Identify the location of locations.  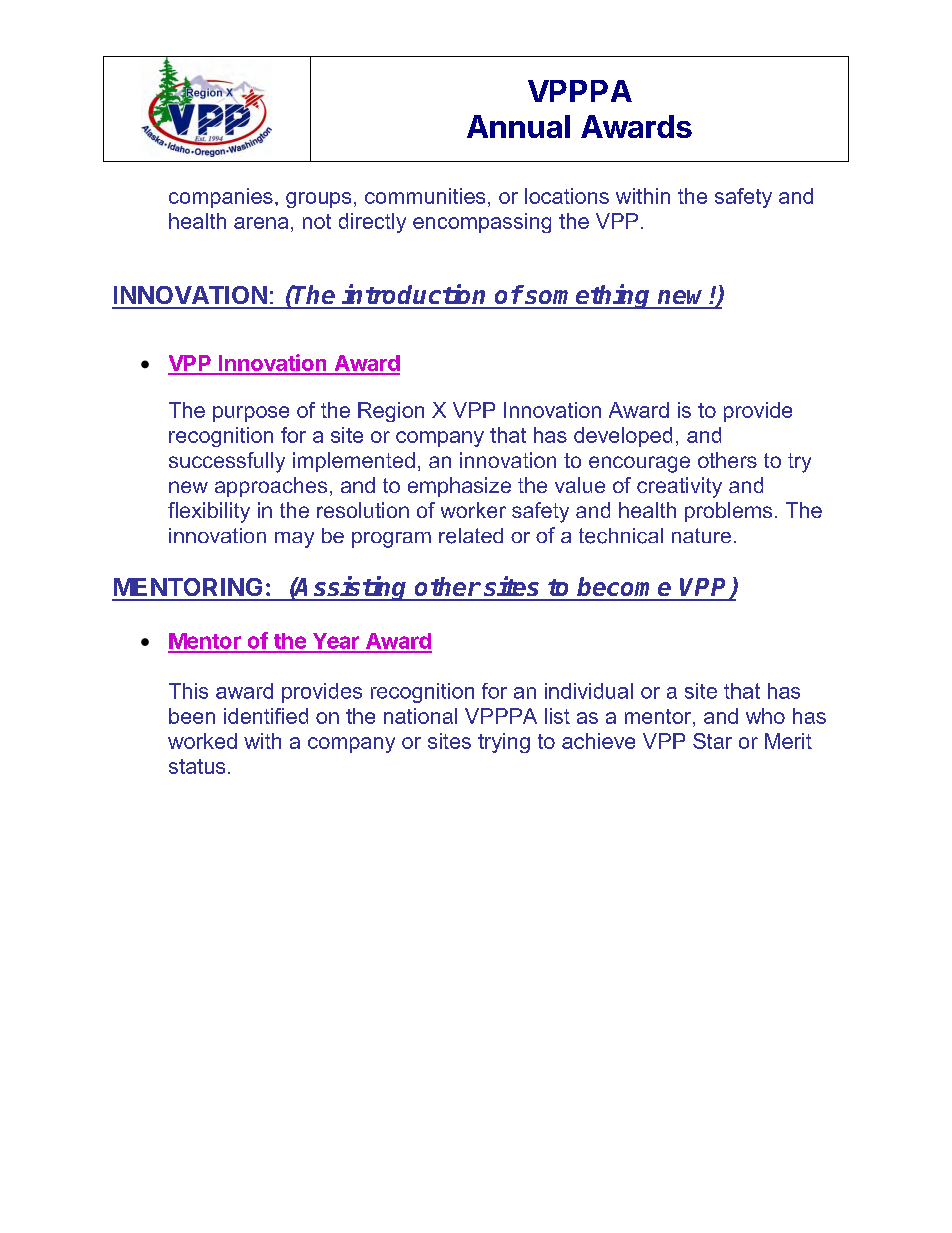
(567, 196).
